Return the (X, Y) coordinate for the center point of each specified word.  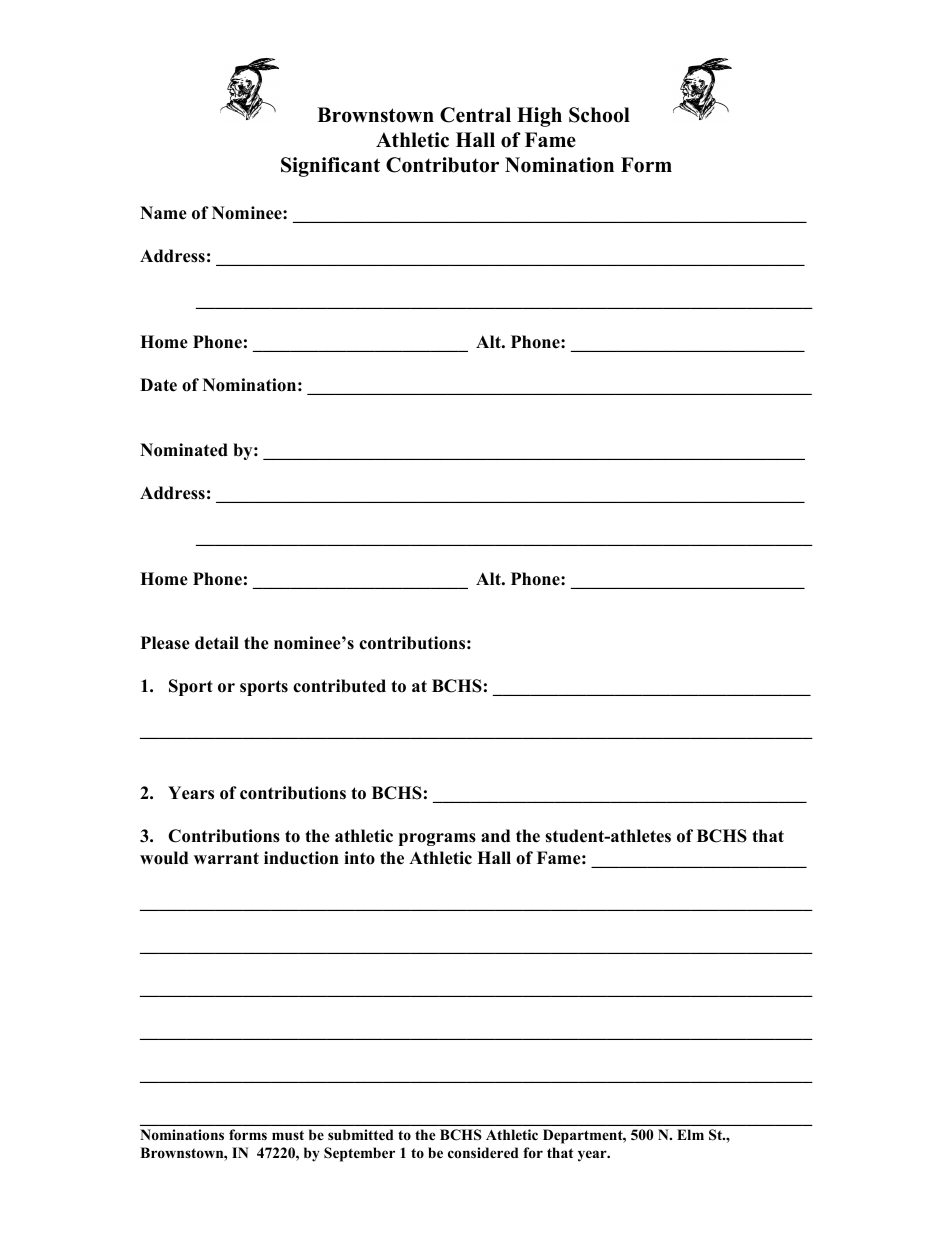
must (288, 1135)
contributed (339, 686)
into (359, 858)
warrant (226, 858)
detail (217, 643)
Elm (690, 1134)
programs (437, 839)
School (599, 115)
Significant (330, 167)
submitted (361, 1134)
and (495, 836)
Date (158, 385)
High (539, 117)
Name (163, 213)
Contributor (442, 165)
